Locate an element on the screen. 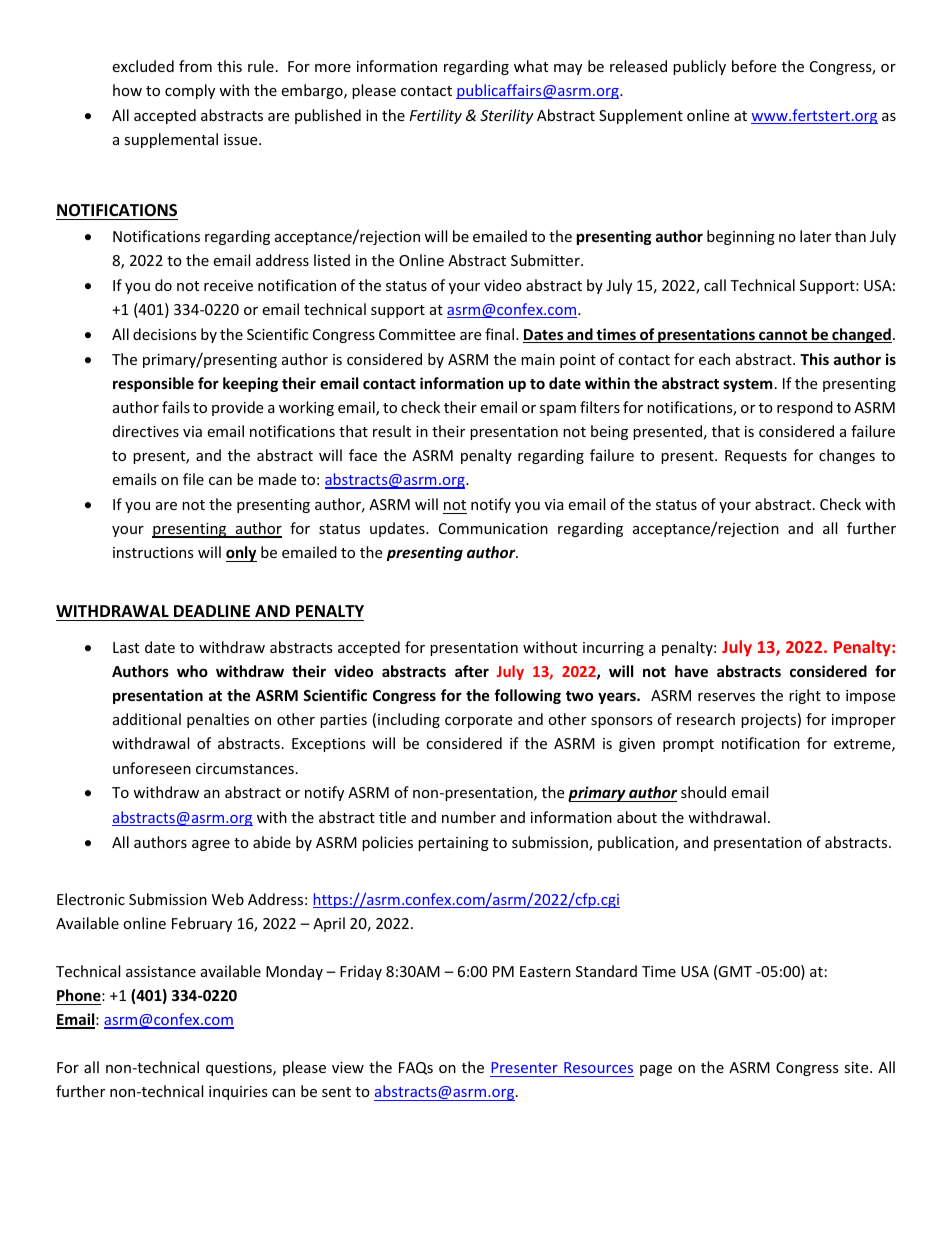  site is located at coordinates (857, 1067).
